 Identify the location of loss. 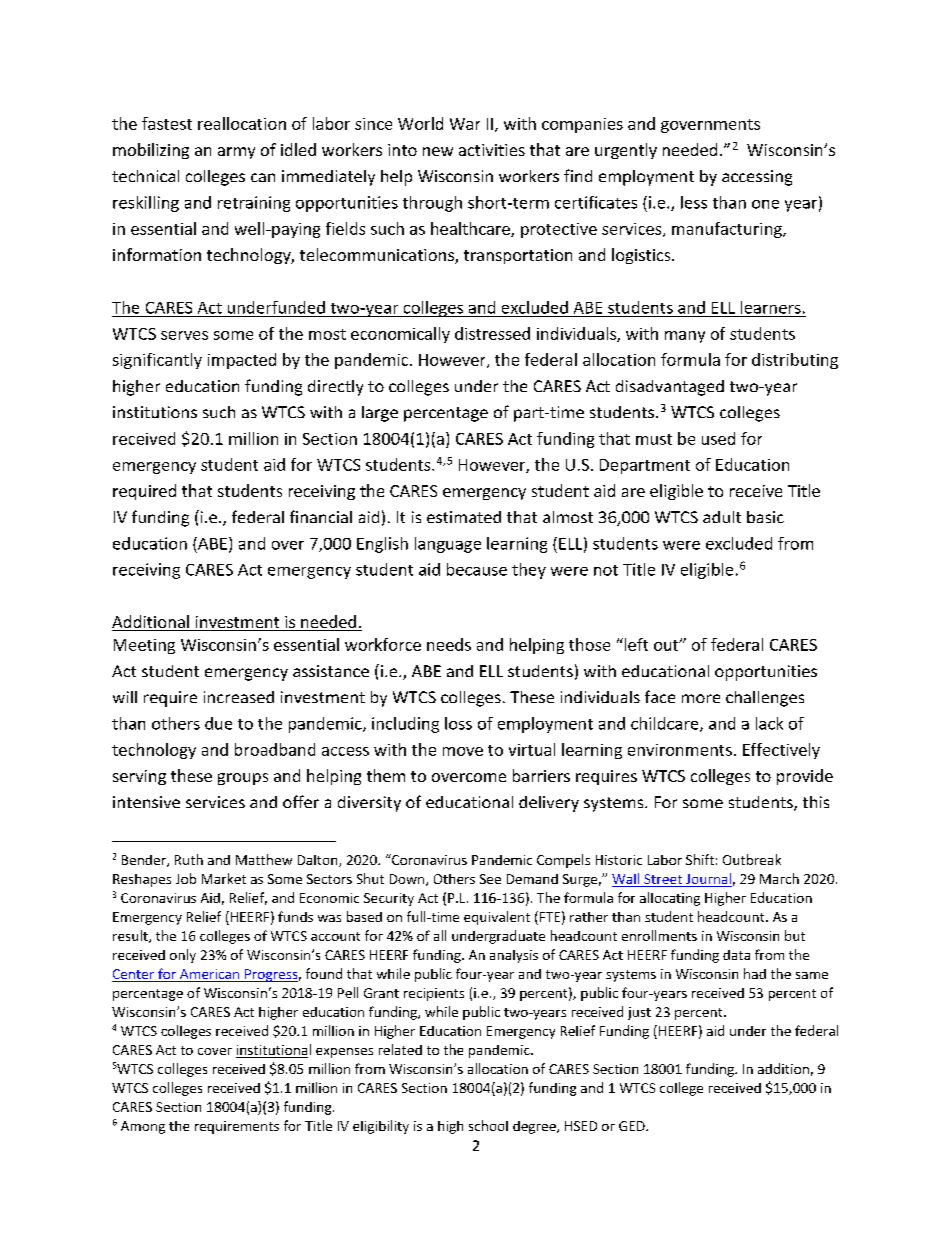
(458, 723).
